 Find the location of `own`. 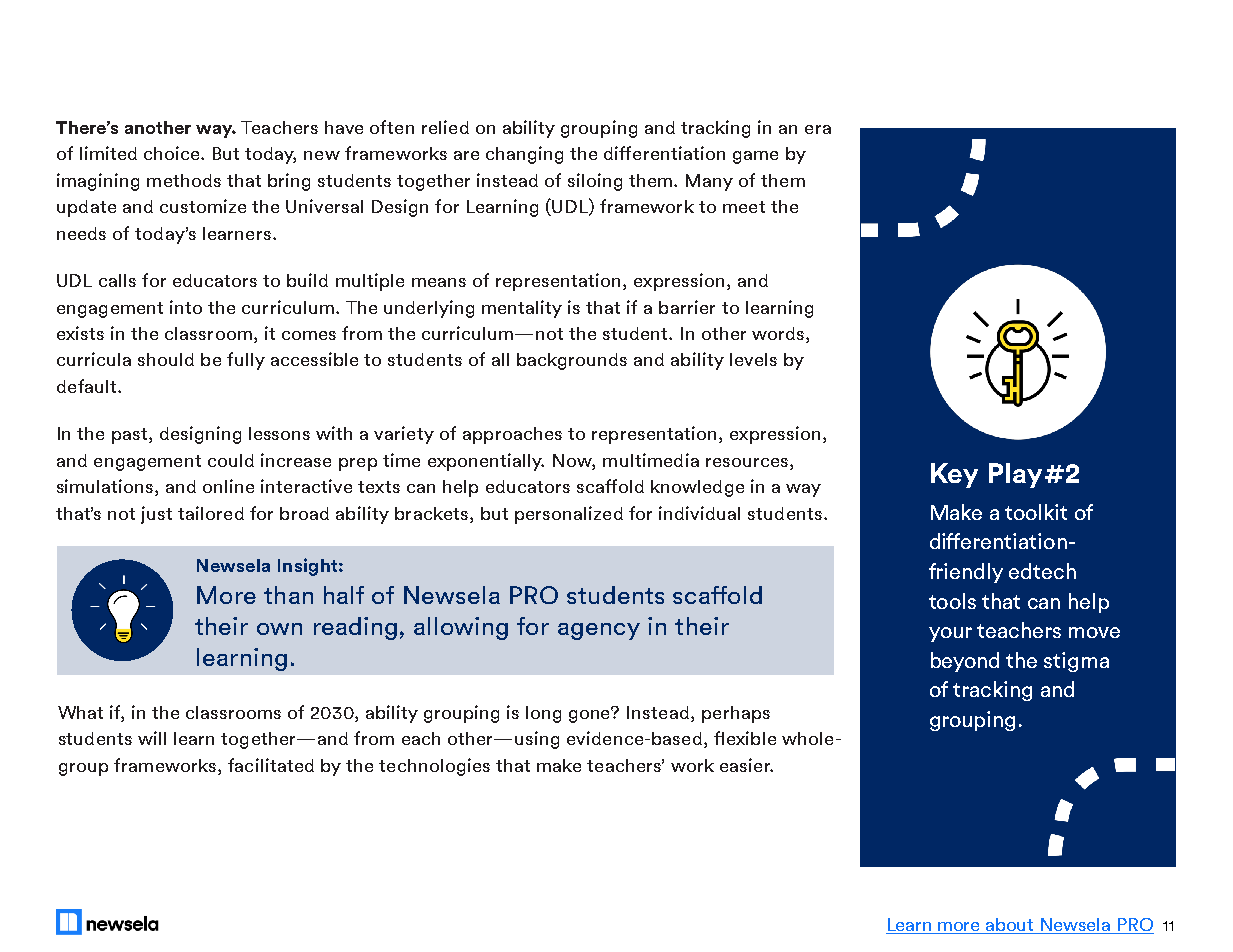

own is located at coordinates (279, 629).
